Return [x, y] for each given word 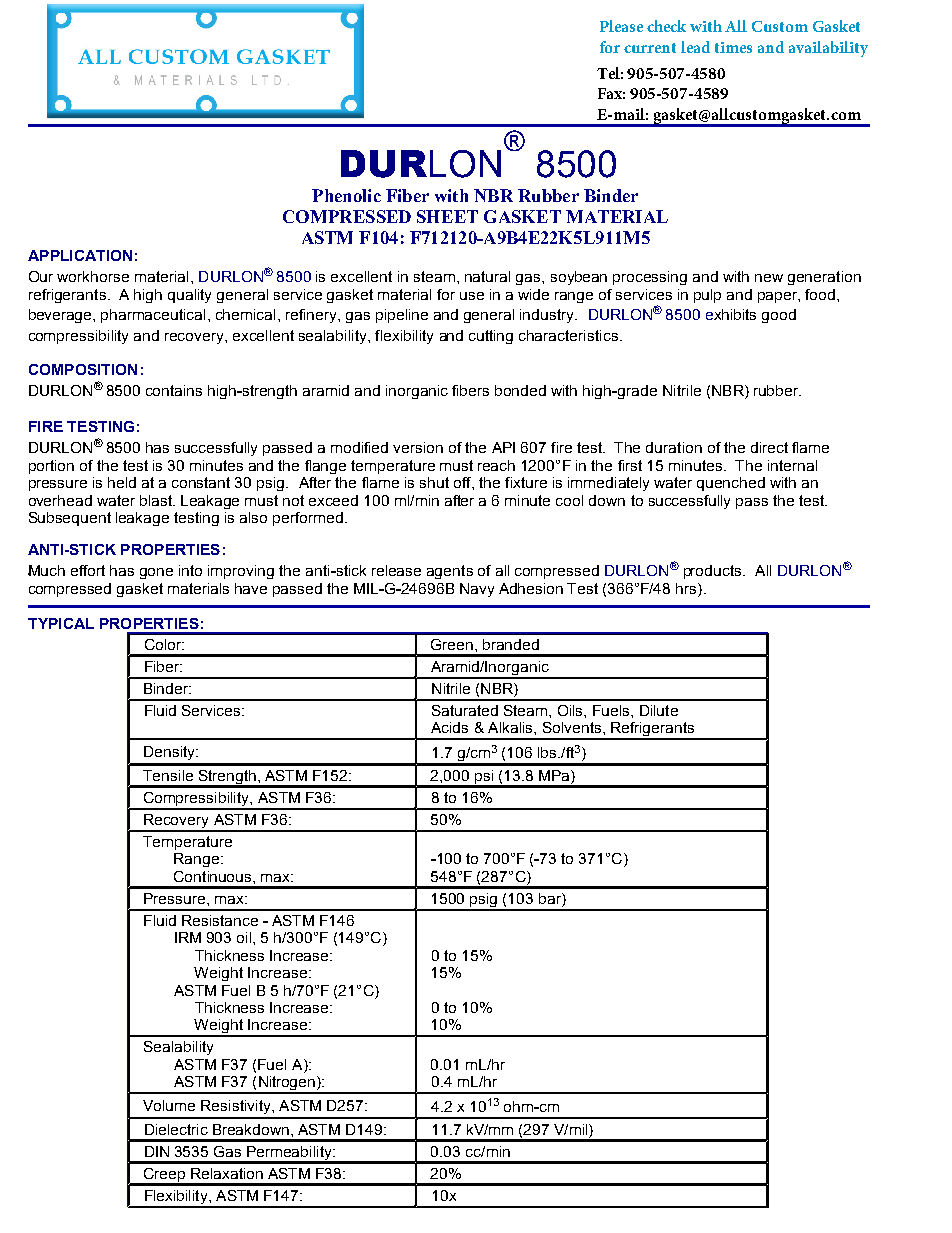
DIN [157, 1151]
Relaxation [227, 1173]
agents [450, 572]
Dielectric [176, 1129]
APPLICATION [80, 255]
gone [156, 573]
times [733, 47]
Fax [611, 93]
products [714, 572]
